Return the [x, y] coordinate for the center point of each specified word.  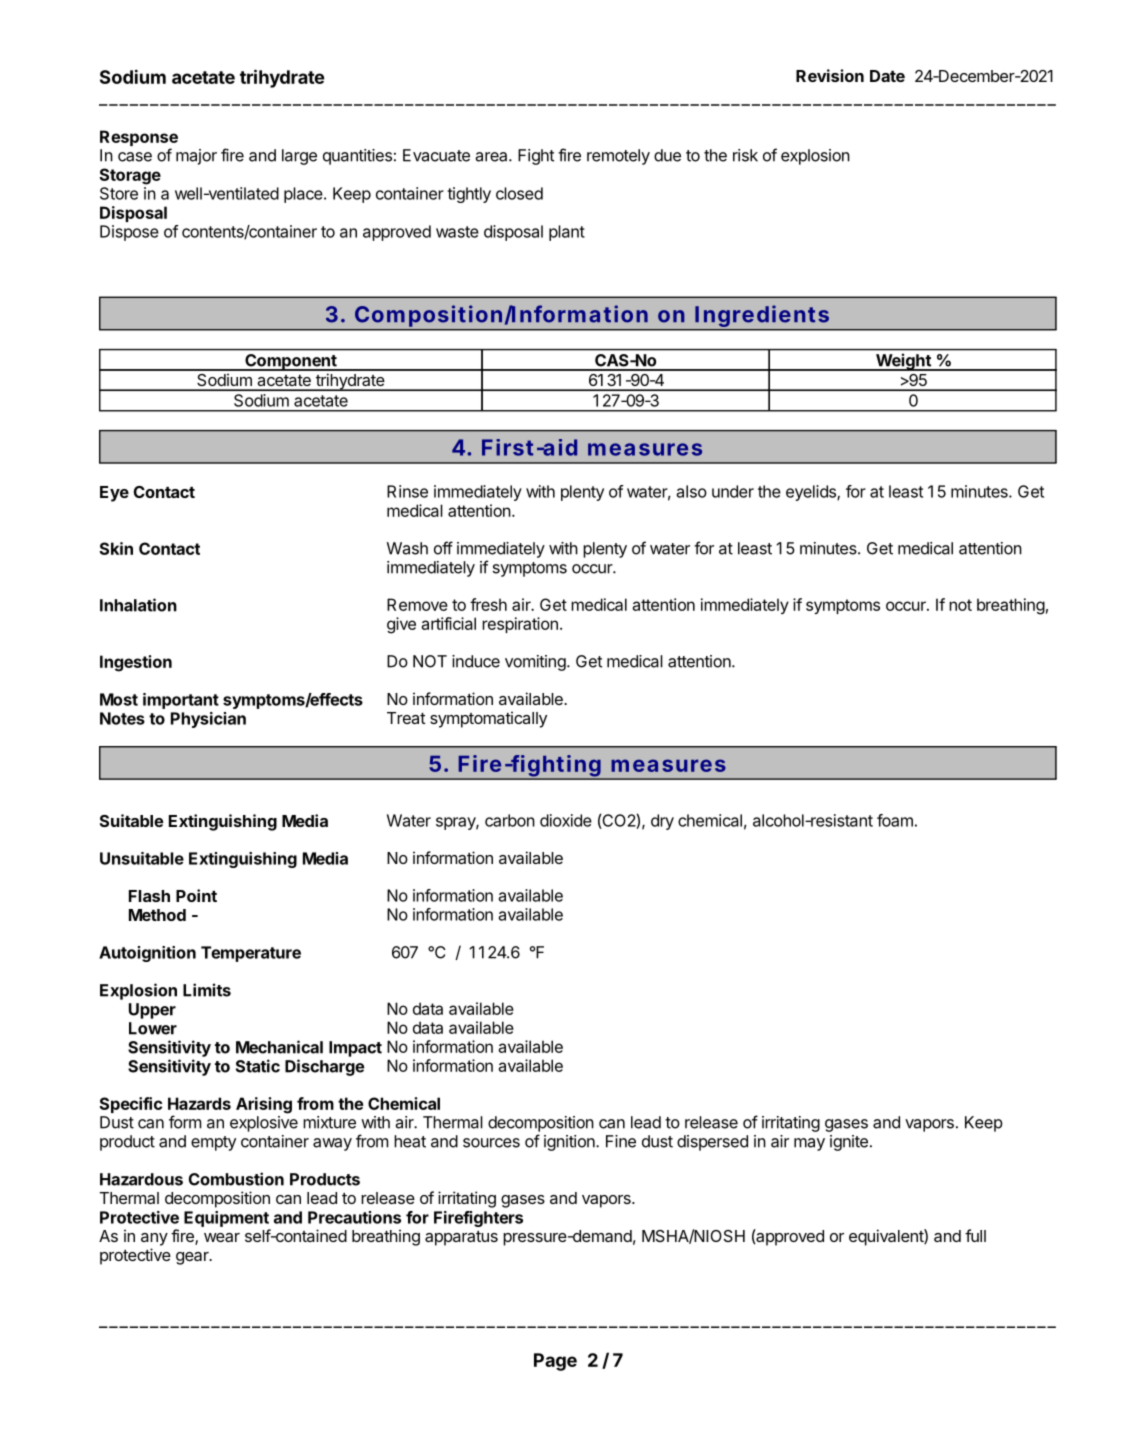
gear [193, 1258]
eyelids [812, 493]
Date [887, 76]
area [492, 157]
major [196, 157]
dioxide [566, 820]
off [443, 548]
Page [555, 1362]
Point [196, 895]
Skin [116, 548]
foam [895, 820]
